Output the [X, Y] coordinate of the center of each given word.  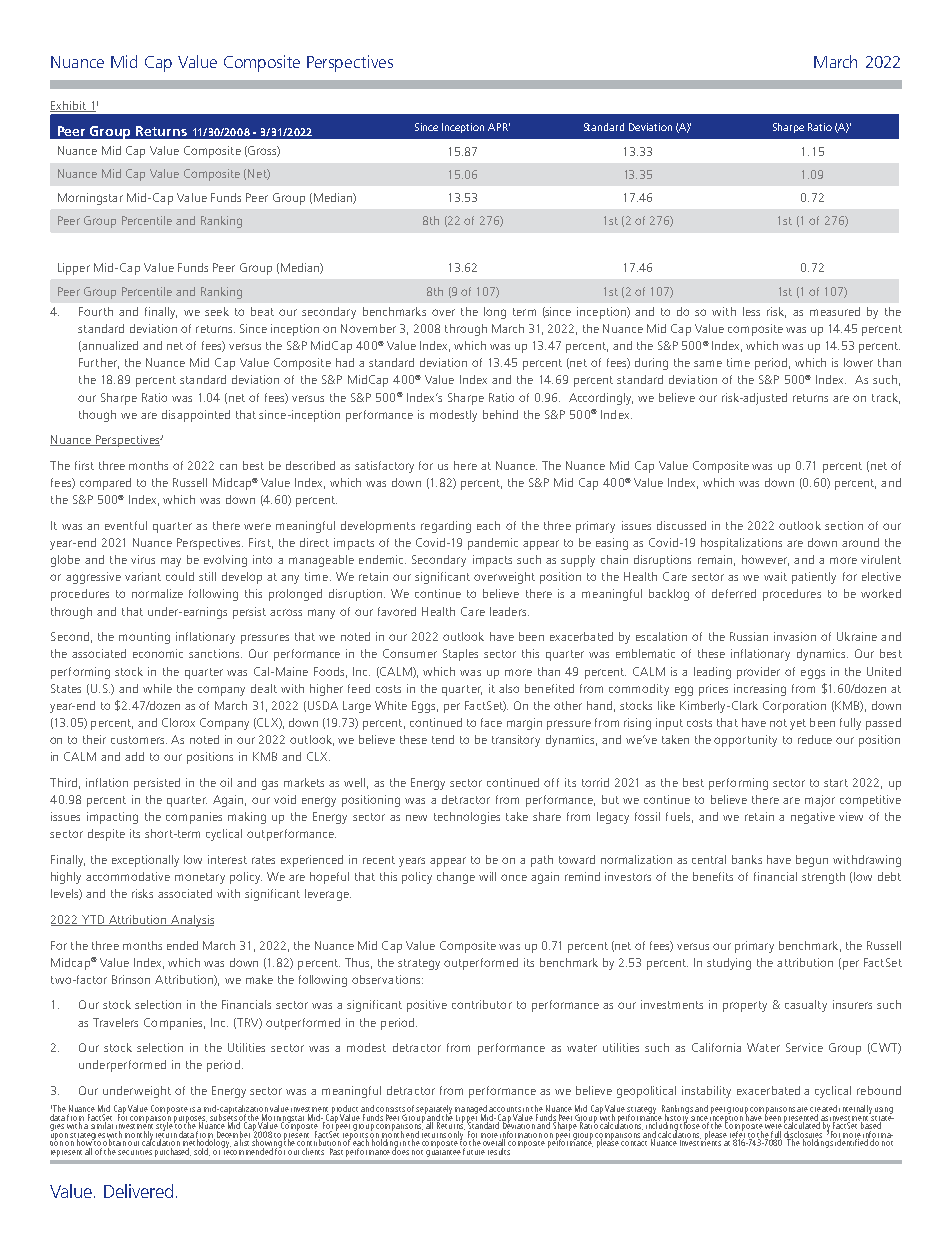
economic [158, 653]
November [368, 328]
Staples [460, 655]
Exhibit [69, 106]
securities [135, 1152]
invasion [795, 636]
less [751, 311]
